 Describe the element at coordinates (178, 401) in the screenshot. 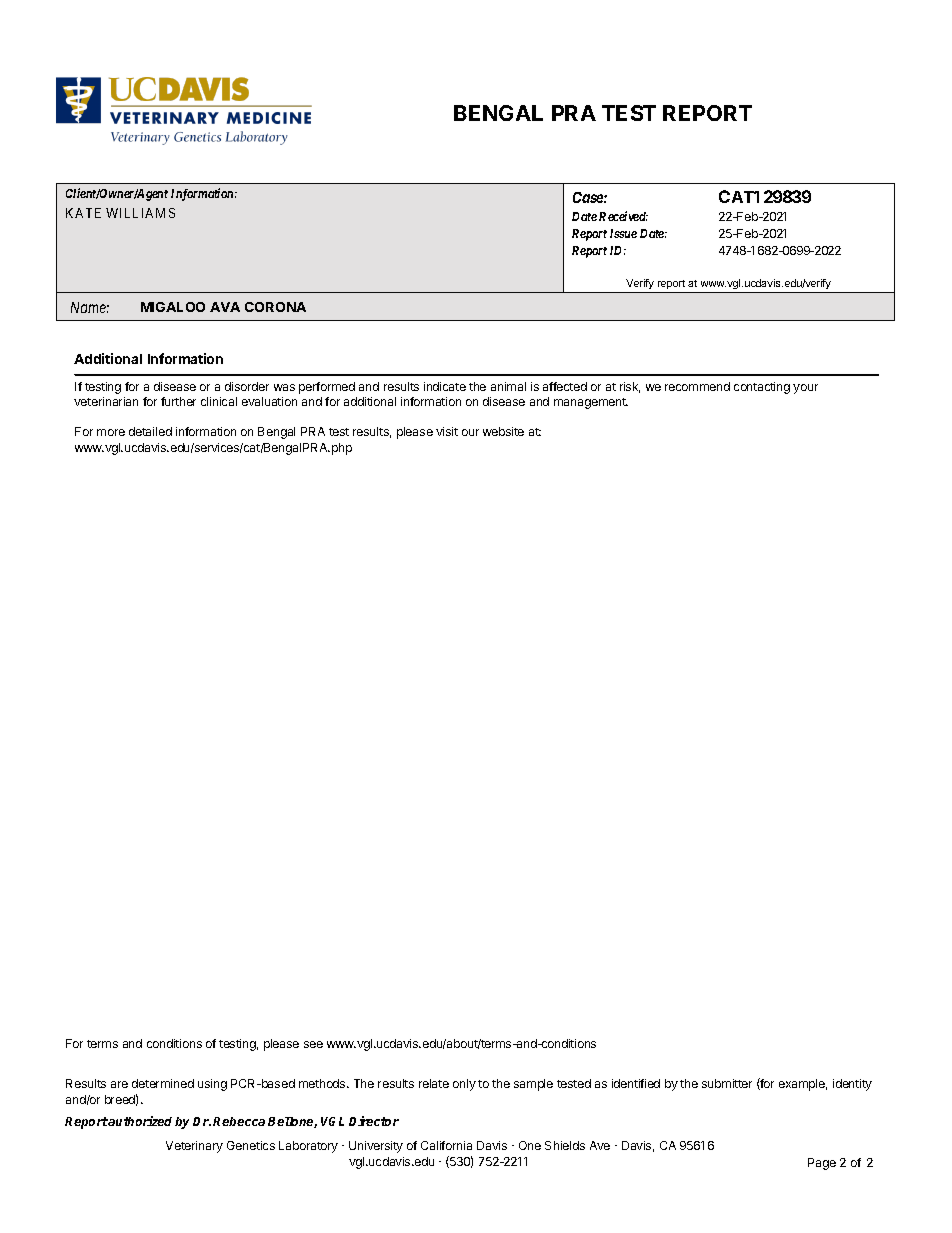

I see `further` at that location.
